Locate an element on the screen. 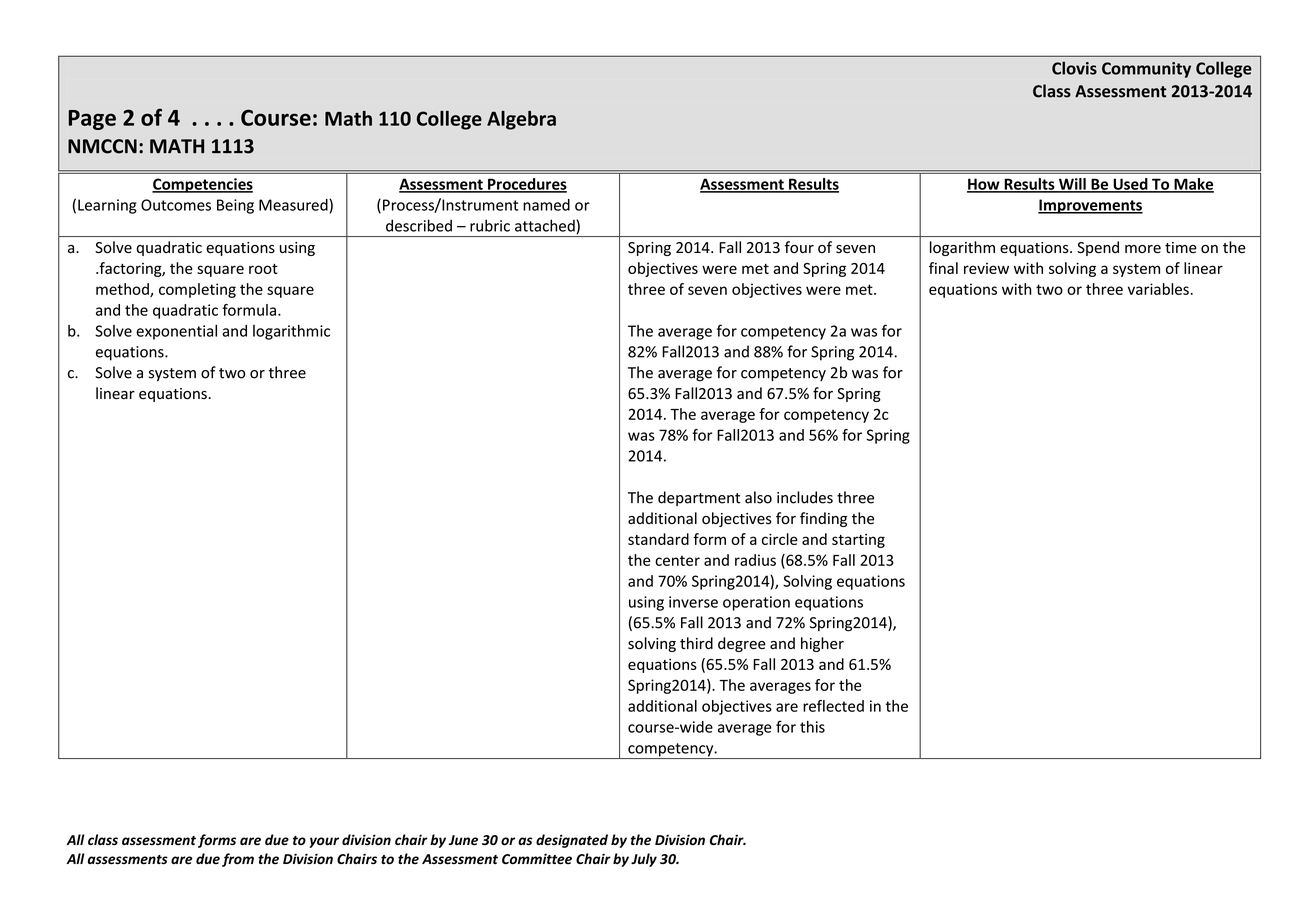 The image size is (1308, 924). department is located at coordinates (699, 498).
